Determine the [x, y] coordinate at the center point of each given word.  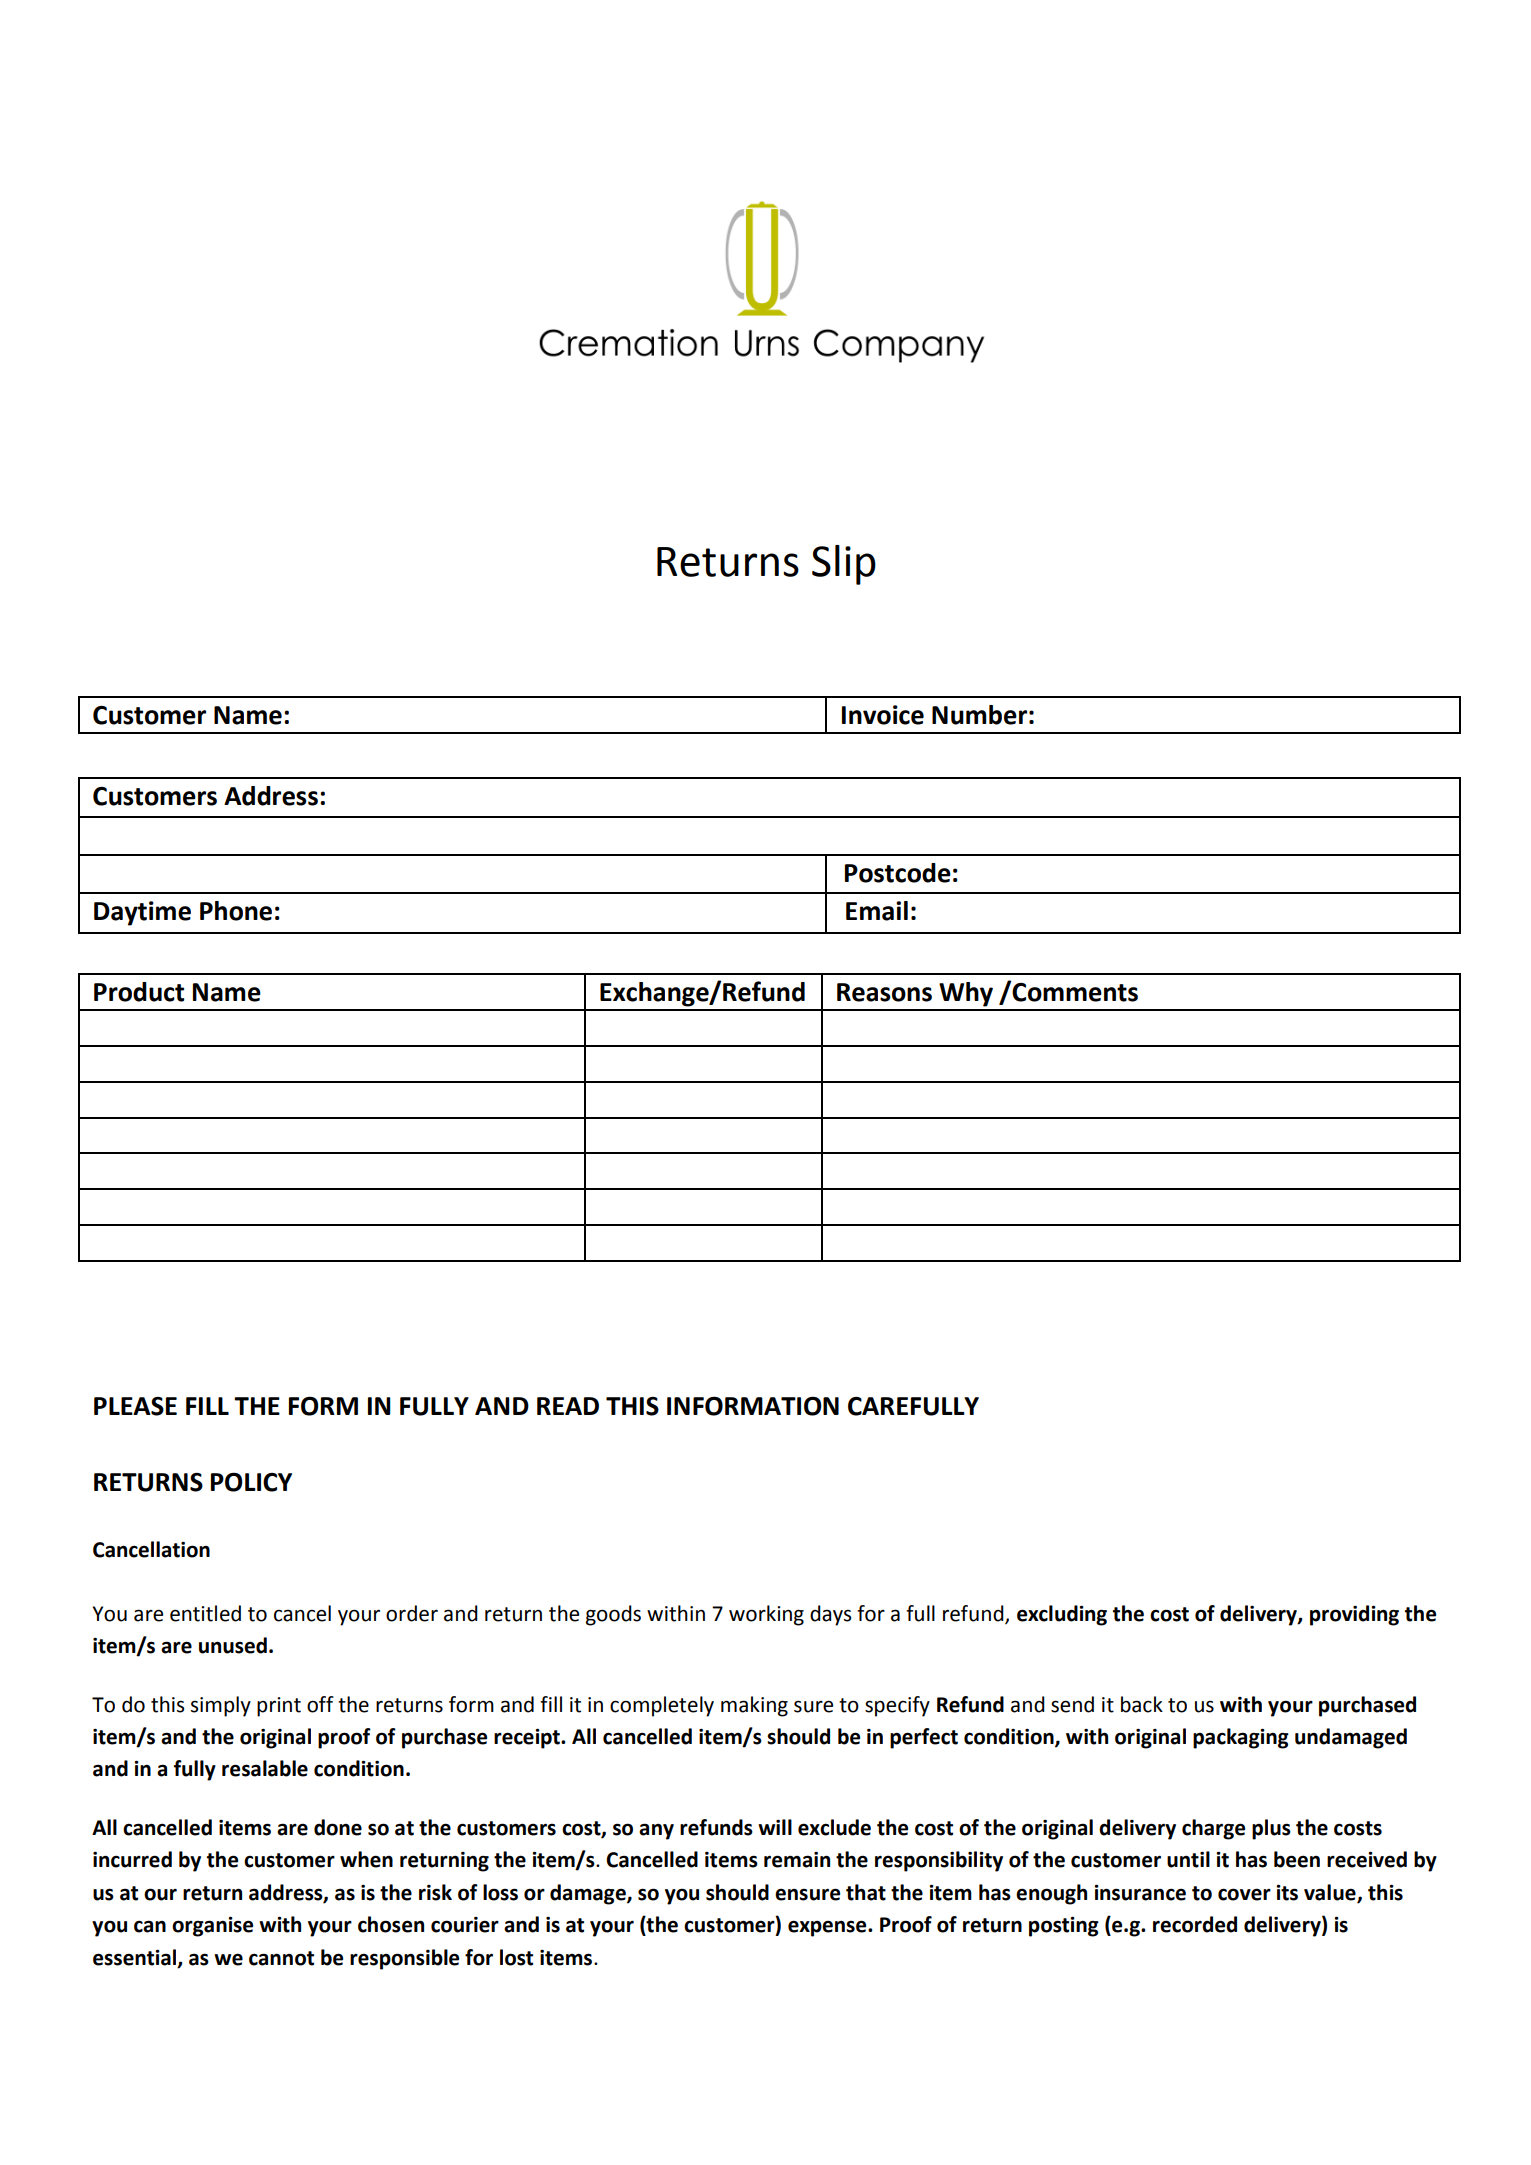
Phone [236, 911]
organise [212, 1927]
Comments [1074, 991]
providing [1354, 1615]
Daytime [142, 913]
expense [828, 1928]
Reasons [884, 992]
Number [979, 715]
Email [877, 911]
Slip [844, 565]
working [766, 1615]
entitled [205, 1613]
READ [568, 1406]
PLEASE [135, 1406]
